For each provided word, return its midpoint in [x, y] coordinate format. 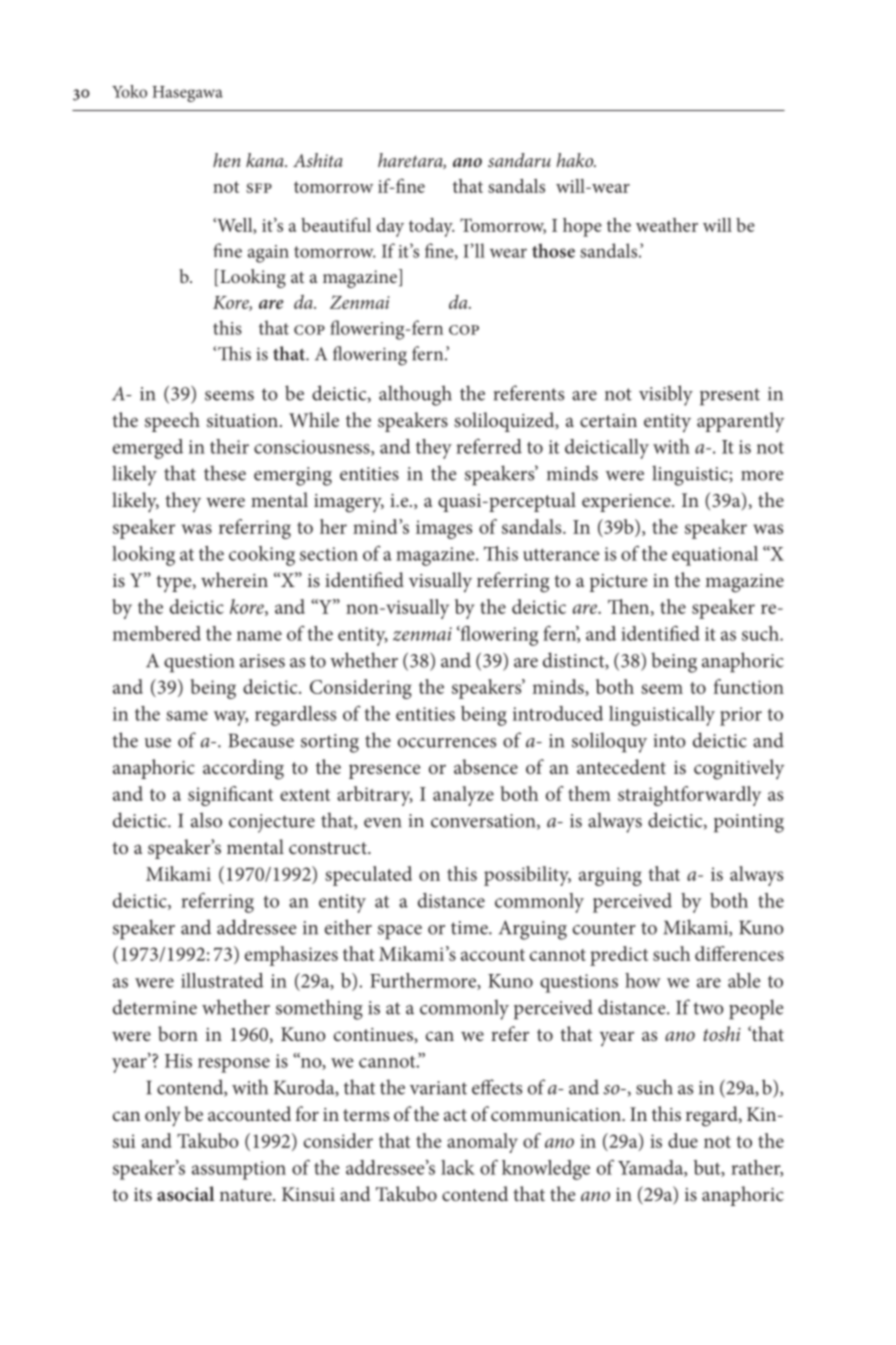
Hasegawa [187, 94]
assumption [239, 1170]
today [431, 227]
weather [667, 225]
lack [458, 1167]
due [683, 1140]
